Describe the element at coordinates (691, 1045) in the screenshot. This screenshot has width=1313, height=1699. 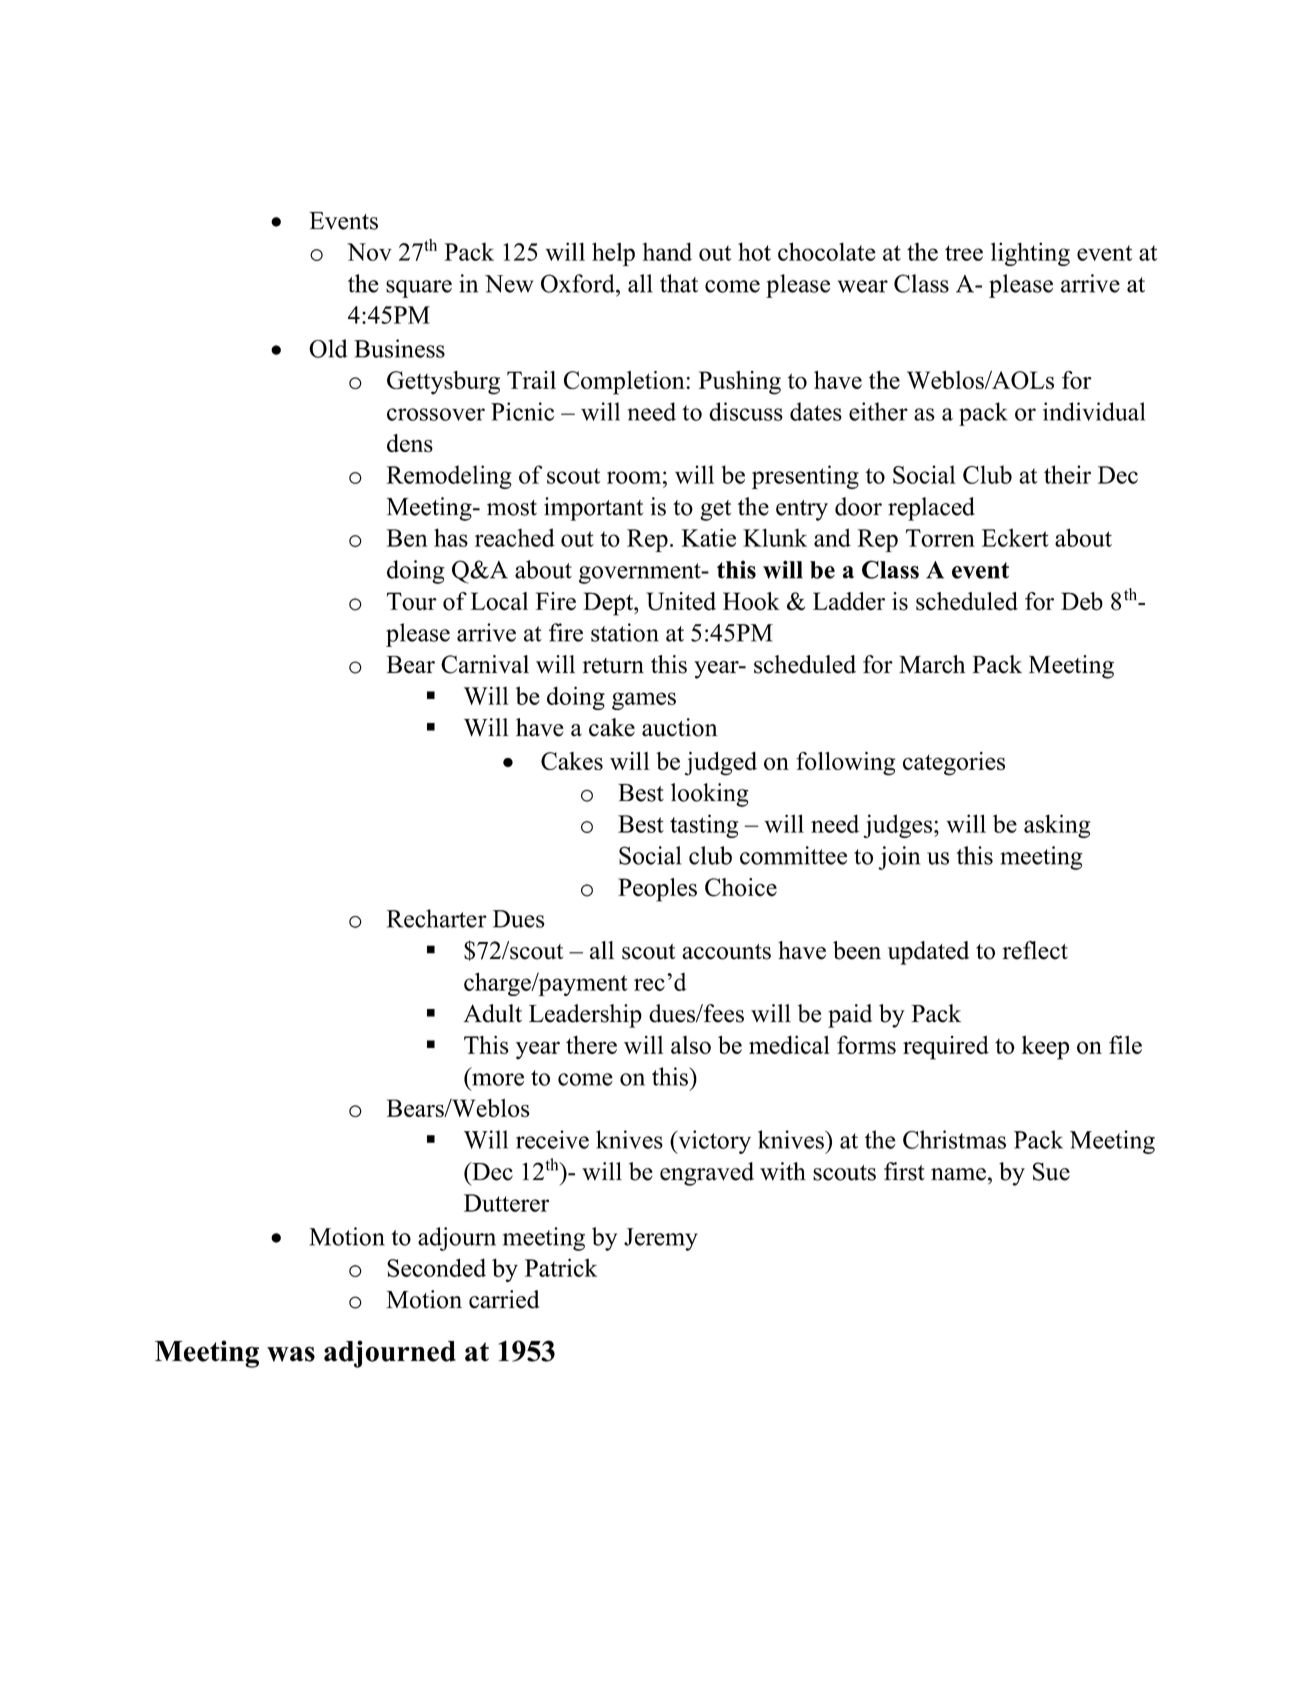
I see `also` at that location.
